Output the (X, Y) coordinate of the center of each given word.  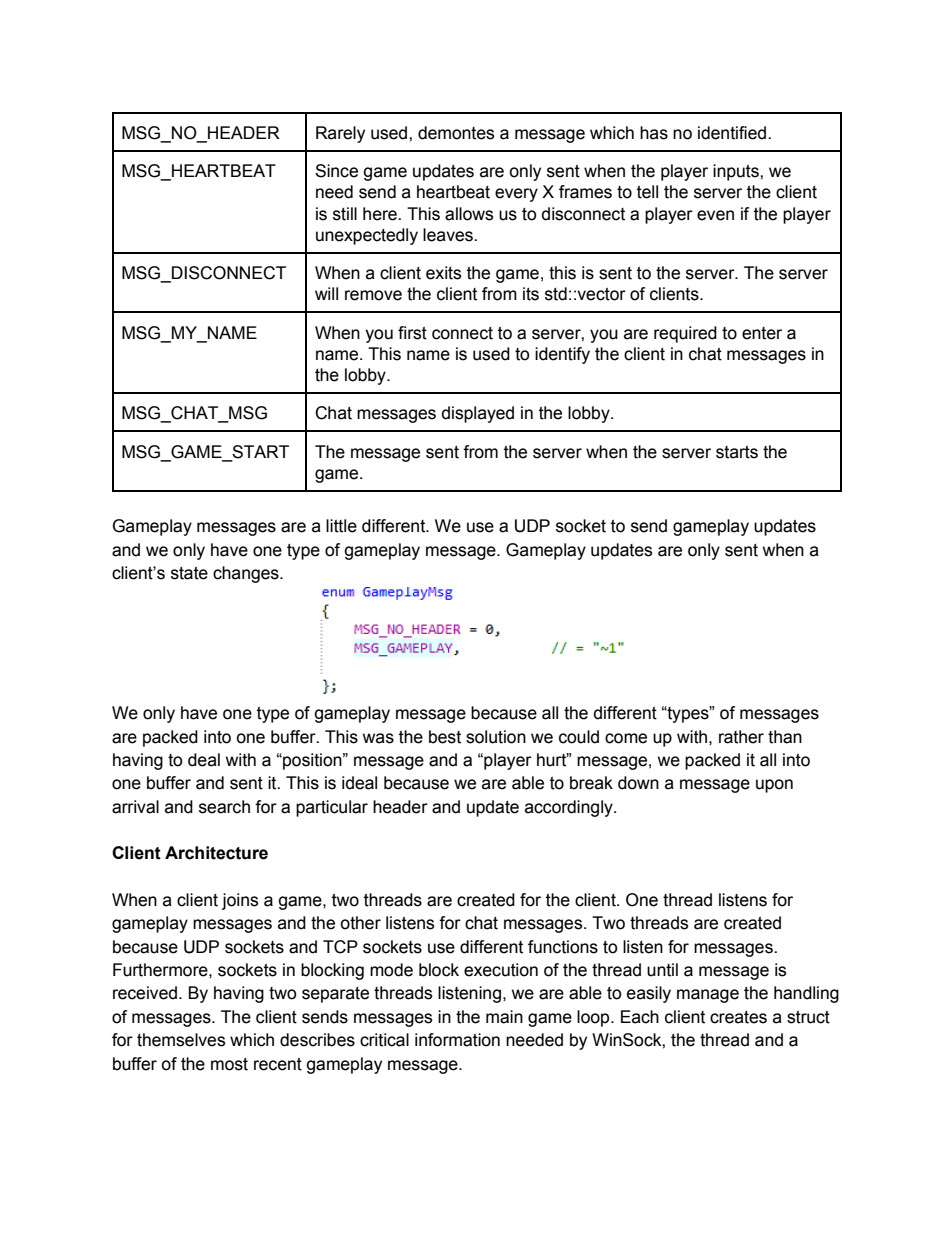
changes (247, 574)
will (326, 293)
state (189, 573)
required (685, 334)
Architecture (216, 853)
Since (336, 171)
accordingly (570, 808)
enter (762, 333)
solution (496, 737)
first (412, 333)
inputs (737, 172)
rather (741, 737)
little (341, 526)
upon (774, 786)
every (516, 195)
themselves (181, 1040)
